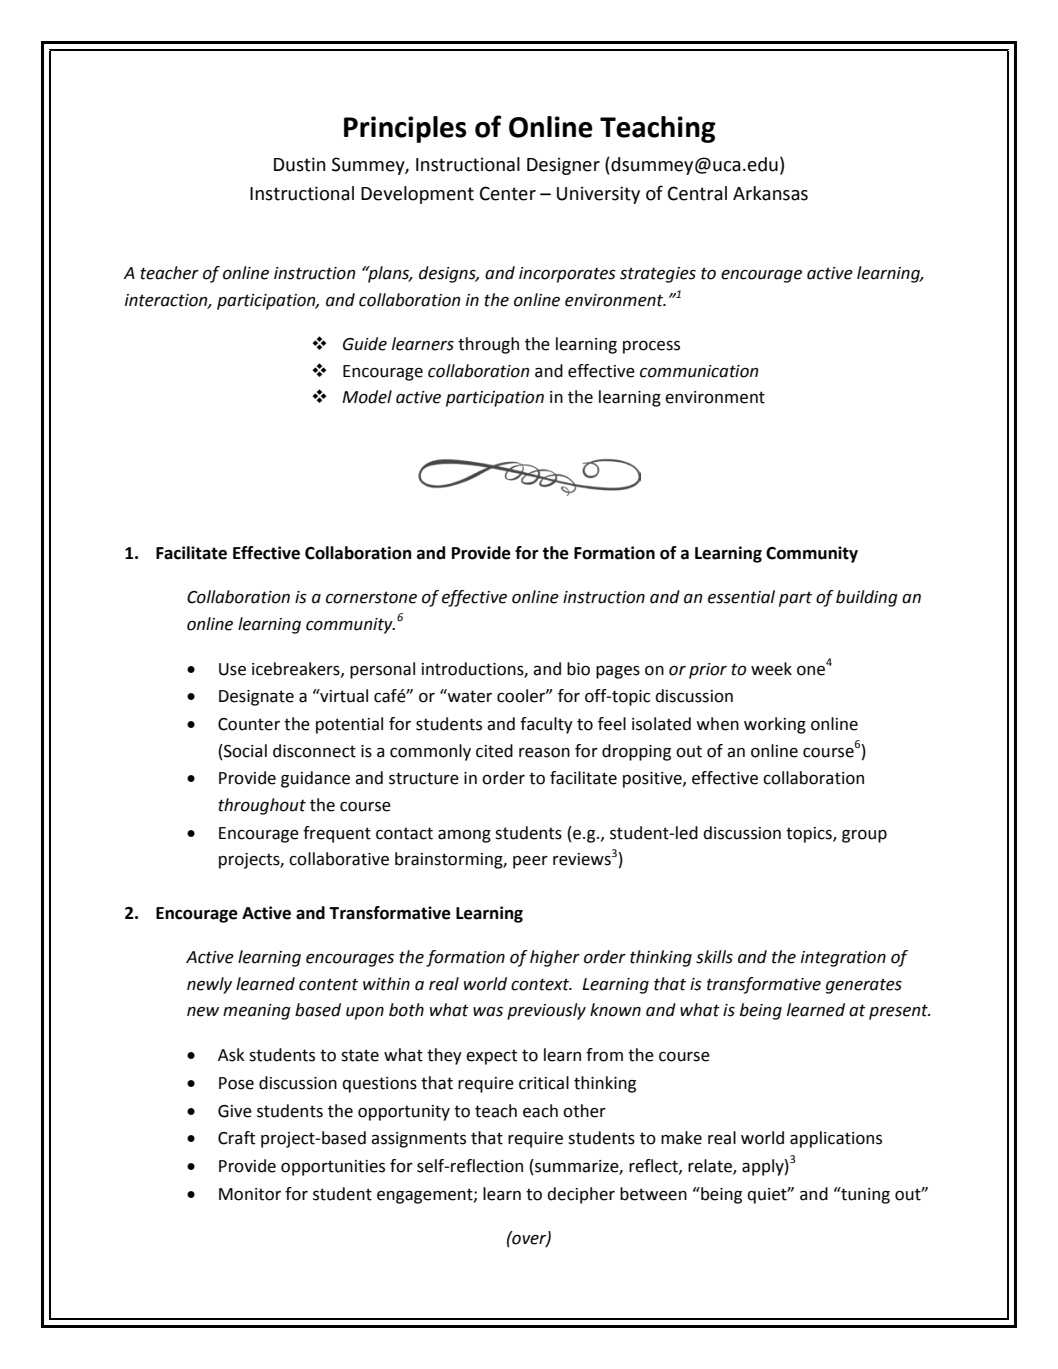  I want to click on Arkansas, so click(770, 193).
